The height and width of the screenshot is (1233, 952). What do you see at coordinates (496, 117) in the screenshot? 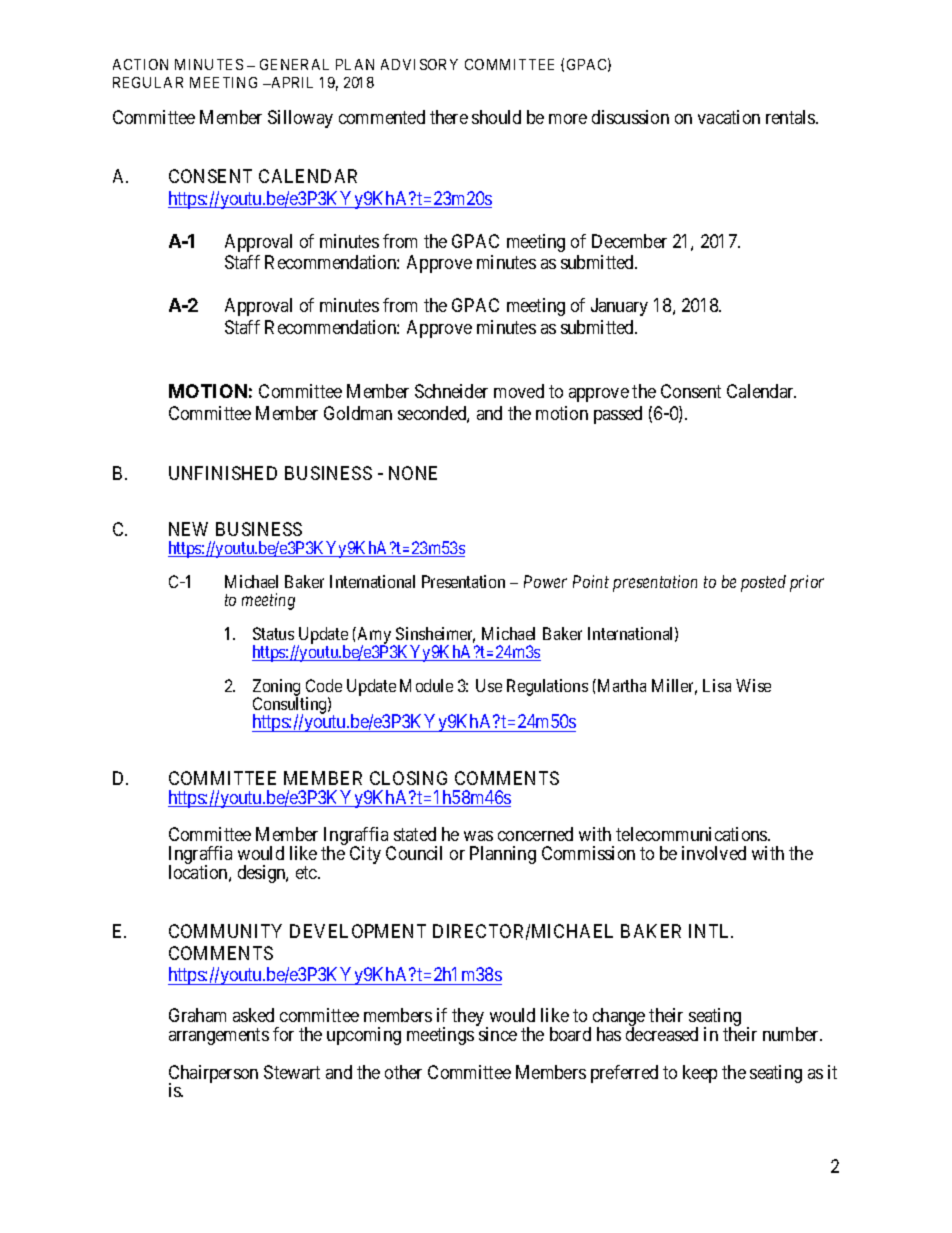
I see `should` at bounding box center [496, 117].
